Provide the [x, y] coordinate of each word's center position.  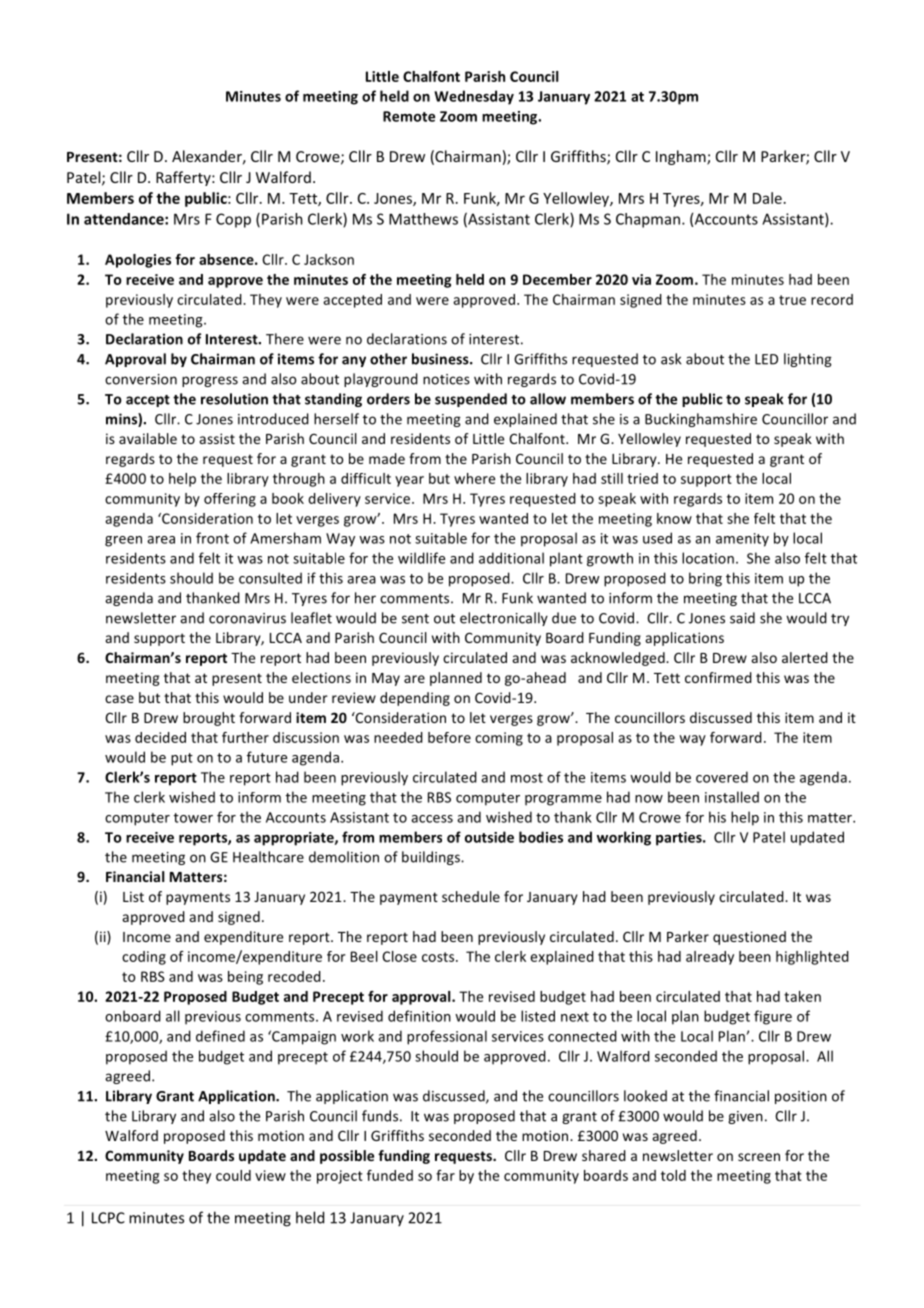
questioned [749, 938]
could [233, 1175]
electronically [504, 619]
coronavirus [247, 618]
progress [210, 381]
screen [759, 1157]
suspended [471, 400]
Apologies [138, 261]
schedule [471, 896]
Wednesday [474, 97]
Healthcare [268, 857]
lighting [808, 360]
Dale [767, 198]
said [742, 618]
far [445, 1175]
